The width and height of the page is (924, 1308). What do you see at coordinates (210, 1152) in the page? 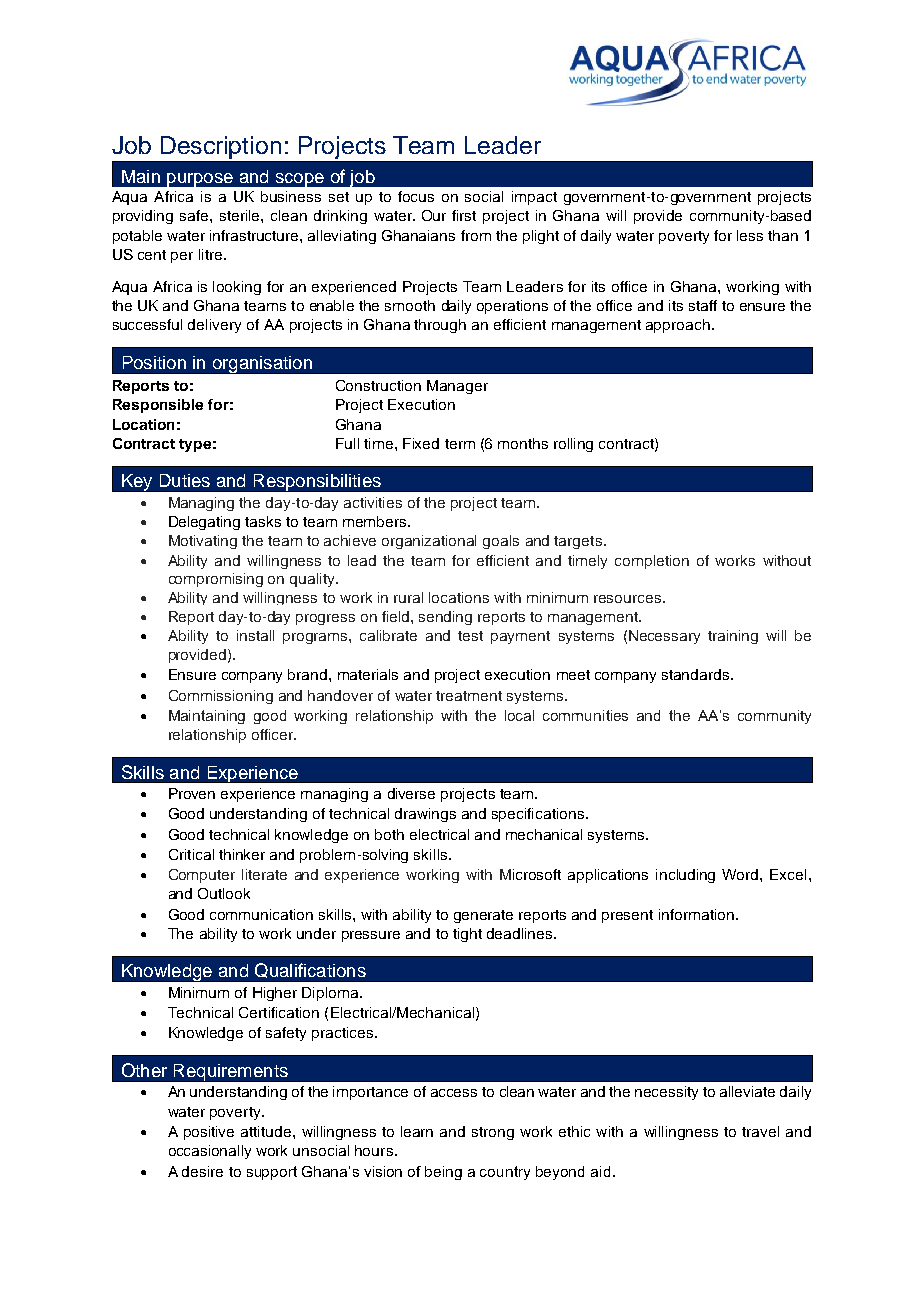
I see `occasionally` at bounding box center [210, 1152].
